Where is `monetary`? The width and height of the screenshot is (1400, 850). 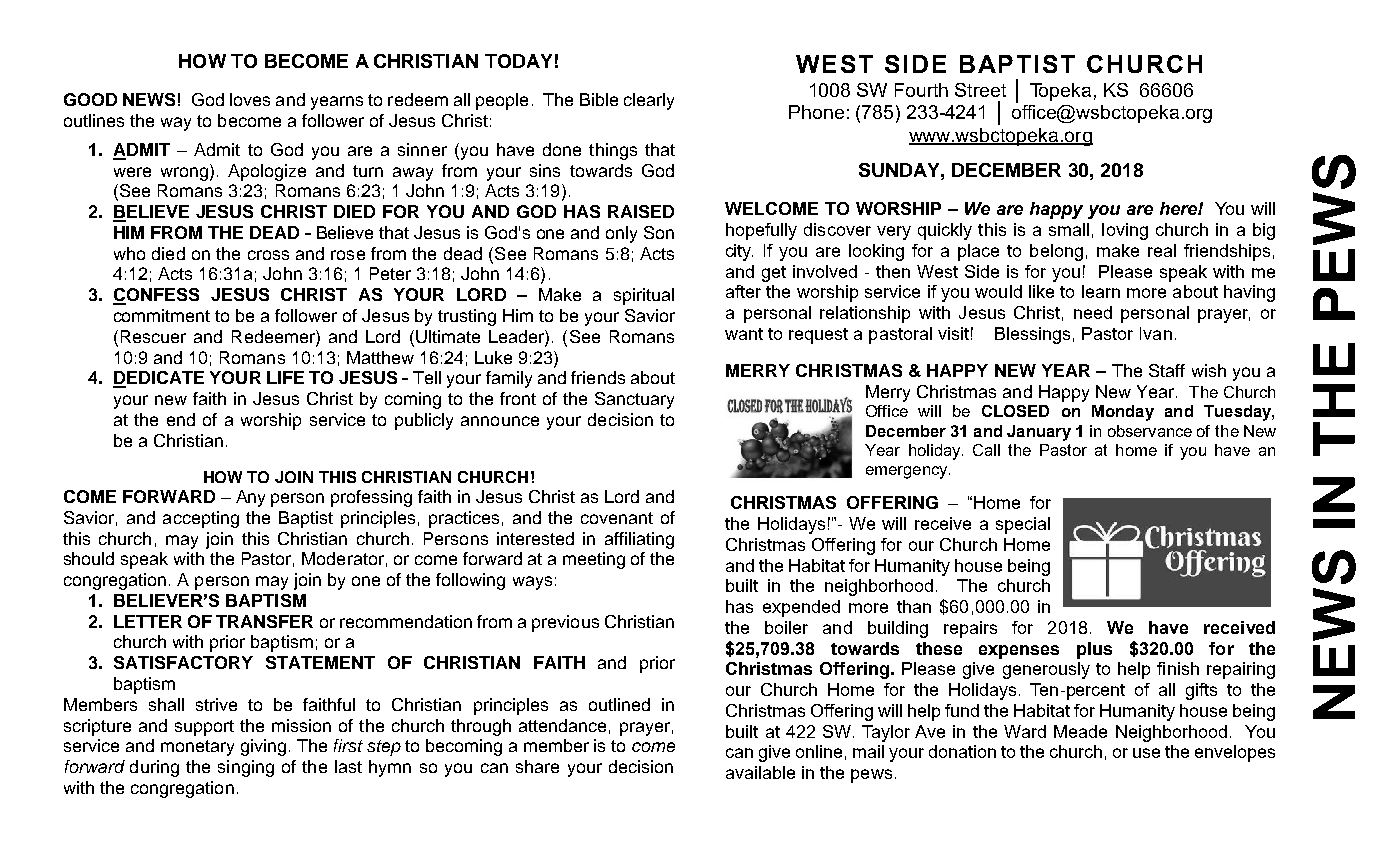 monetary is located at coordinates (197, 748).
